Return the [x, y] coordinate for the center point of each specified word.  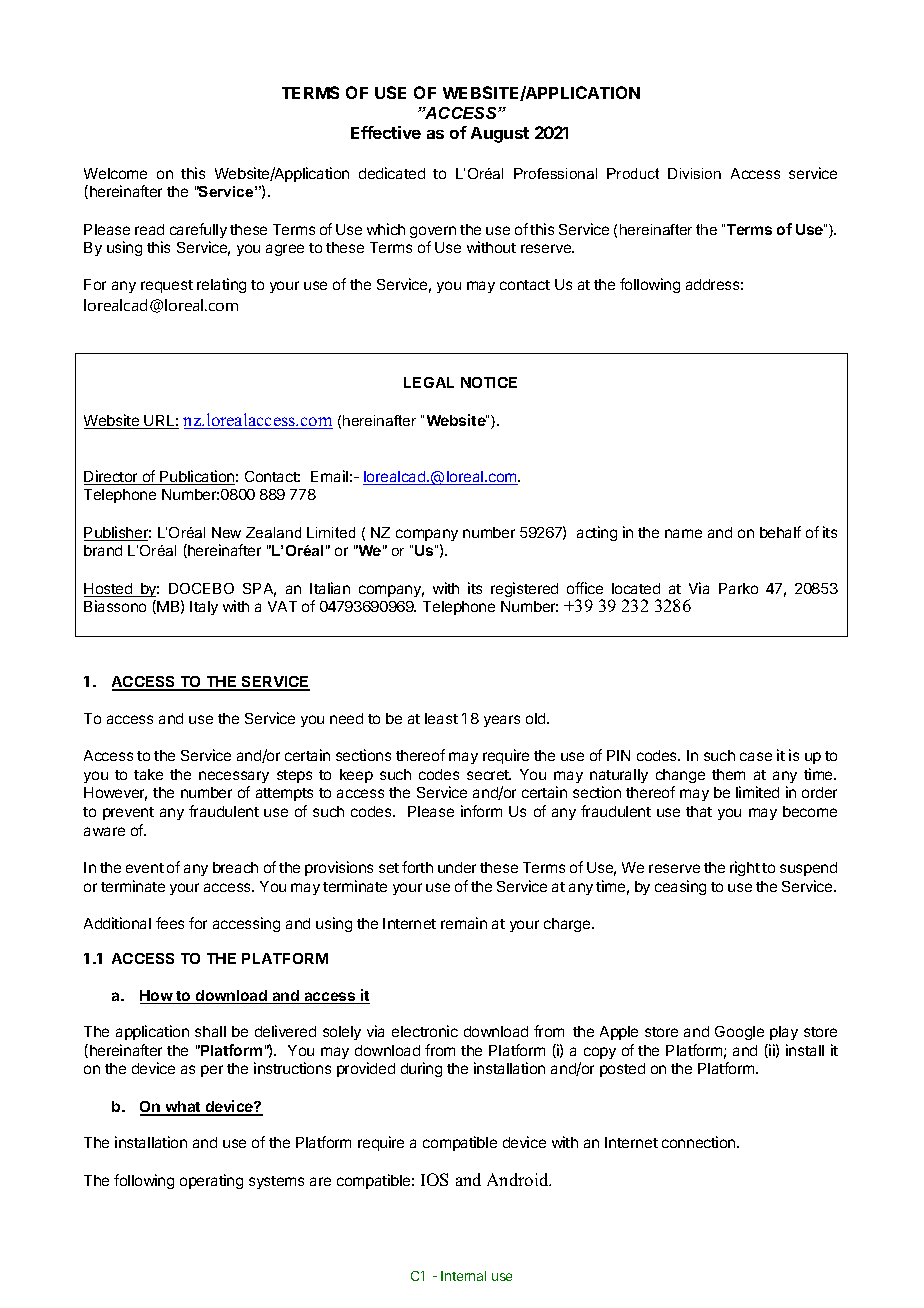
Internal [463, 1276]
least [441, 718]
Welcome [115, 173]
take [148, 774]
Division [694, 173]
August [500, 135]
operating [211, 1181]
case [756, 756]
